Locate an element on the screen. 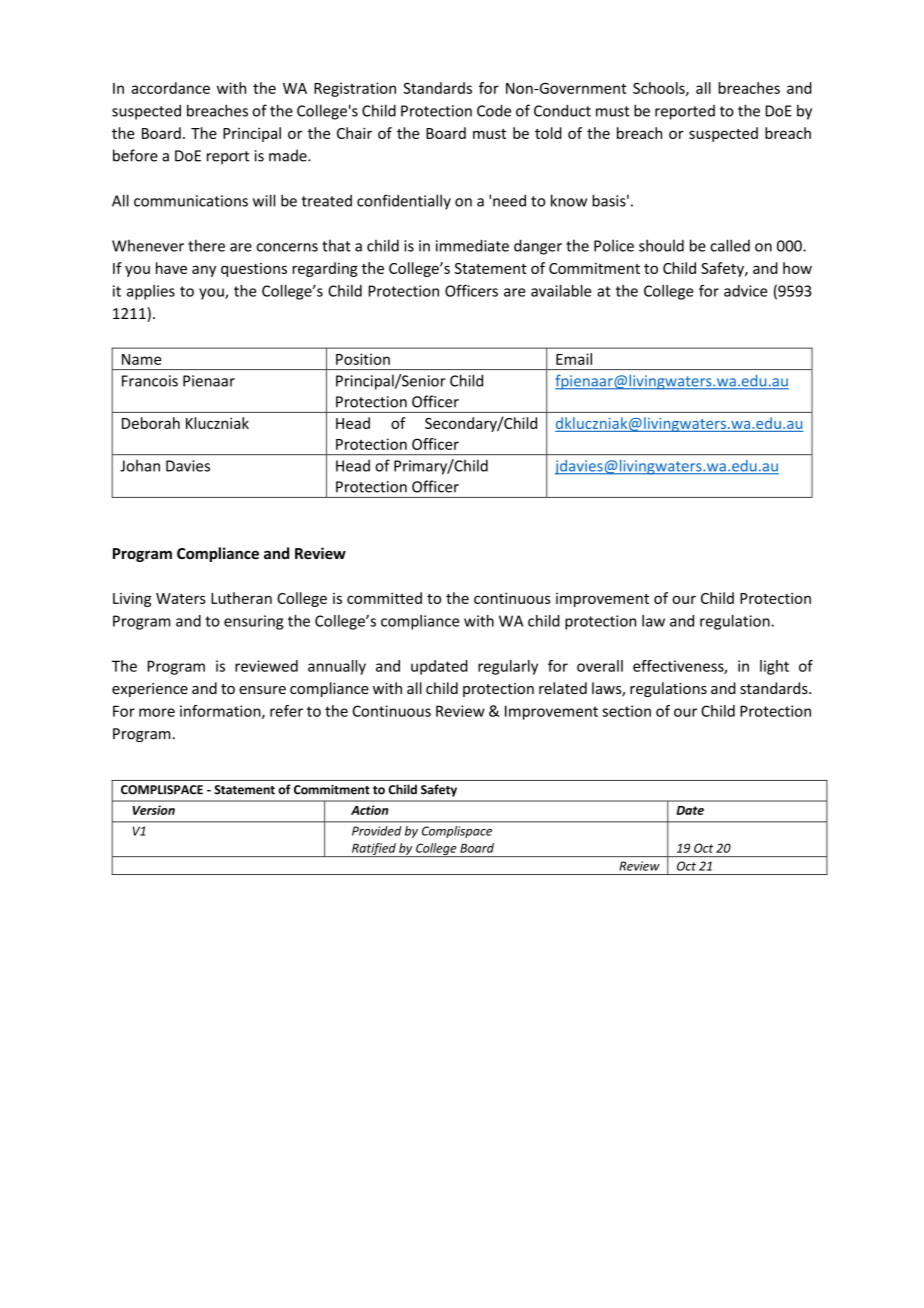  Version is located at coordinates (153, 810).
